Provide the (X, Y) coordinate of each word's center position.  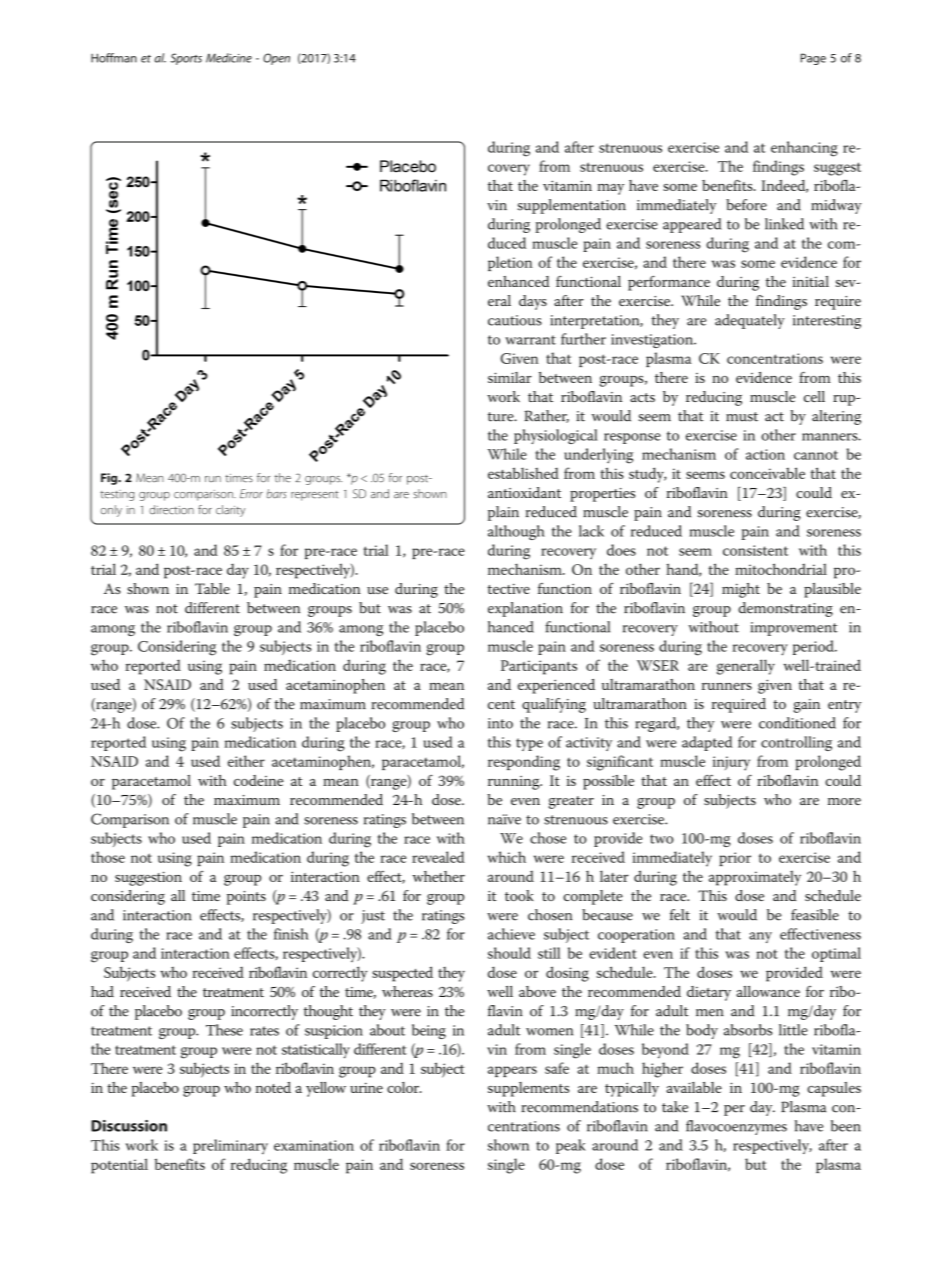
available (694, 1087)
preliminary (230, 1146)
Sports (186, 59)
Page (813, 59)
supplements (528, 1089)
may (611, 189)
